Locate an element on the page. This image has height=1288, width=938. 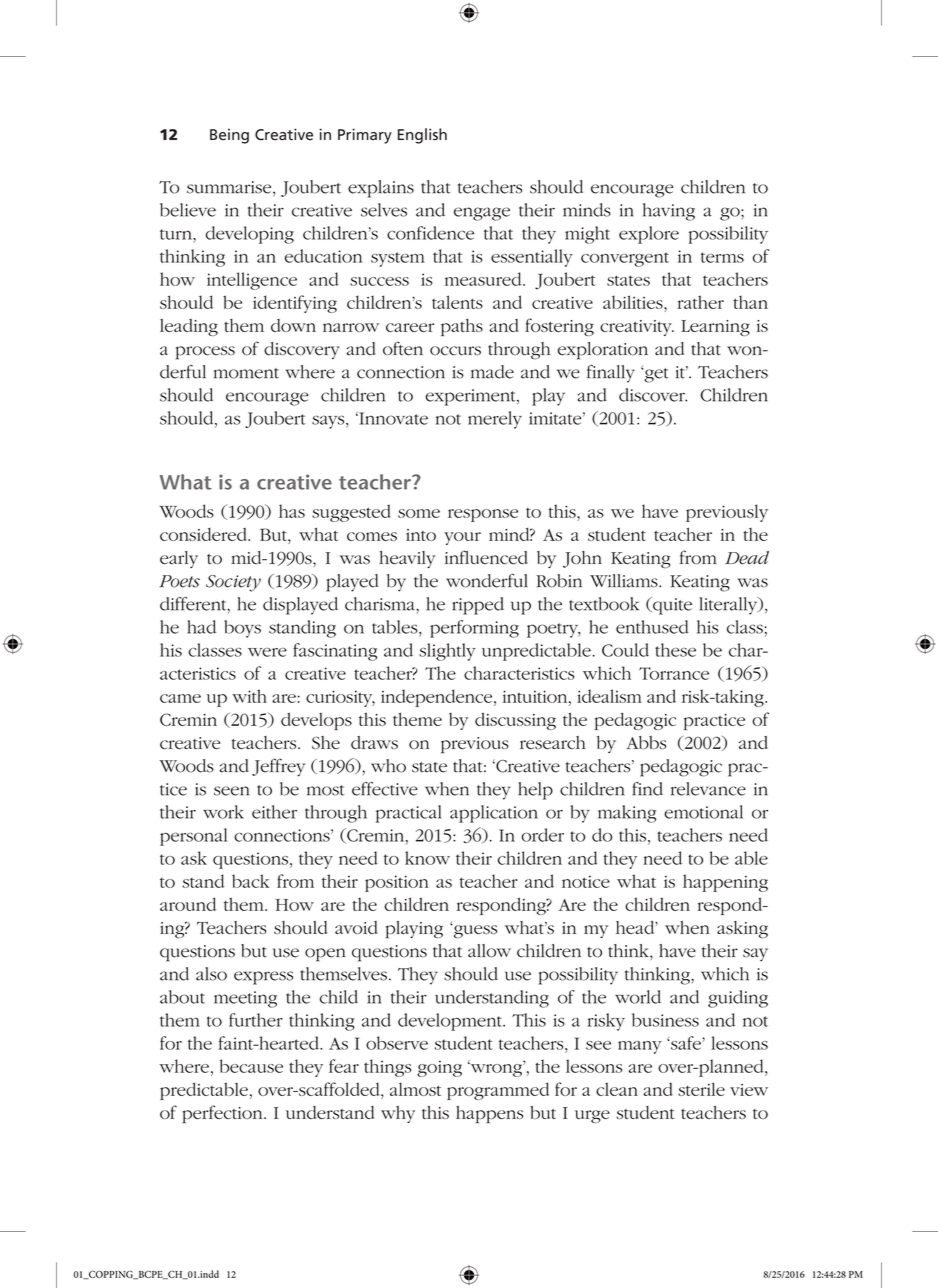
performing is located at coordinates (474, 629).
